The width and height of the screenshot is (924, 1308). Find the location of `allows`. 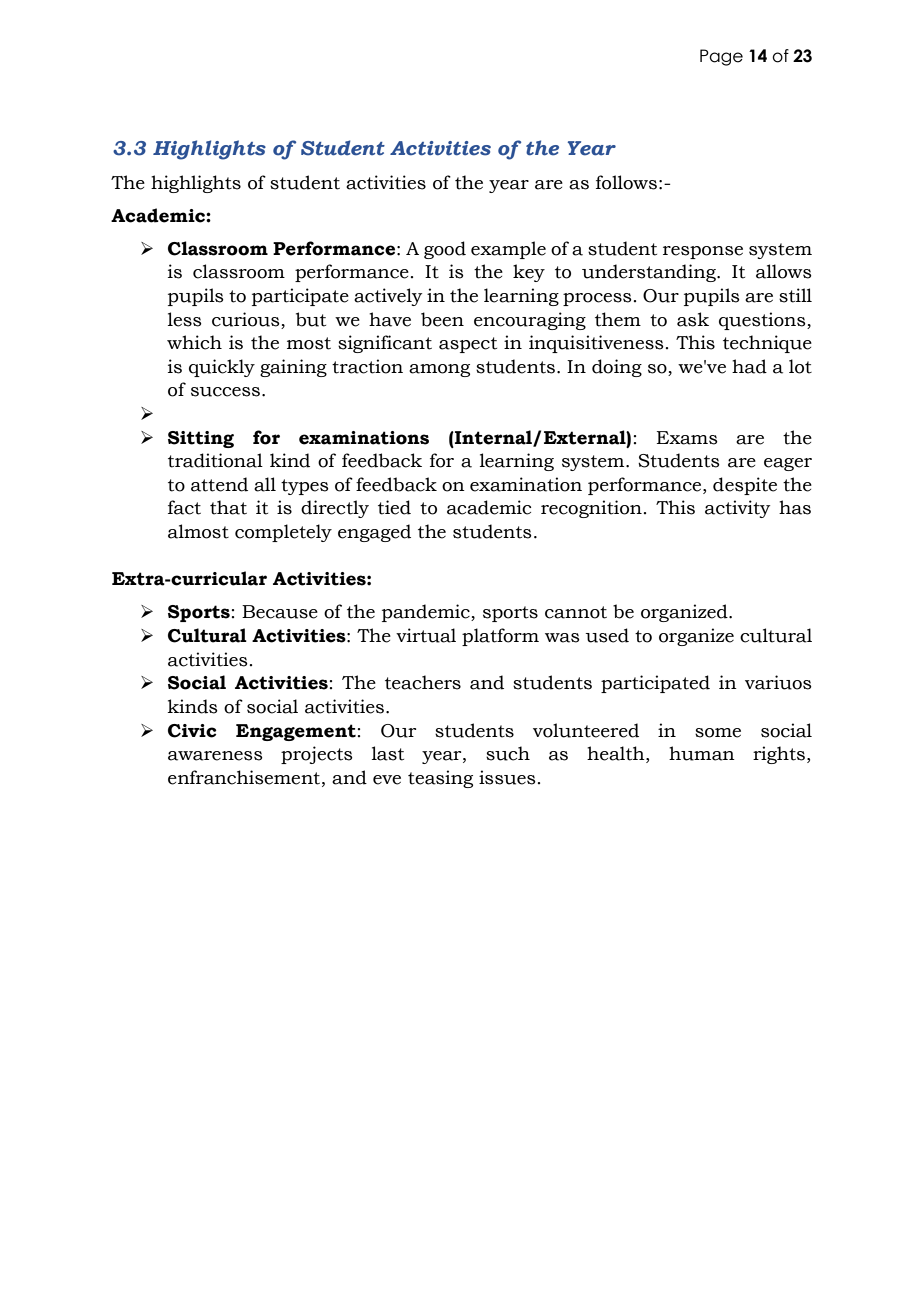

allows is located at coordinates (784, 271).
